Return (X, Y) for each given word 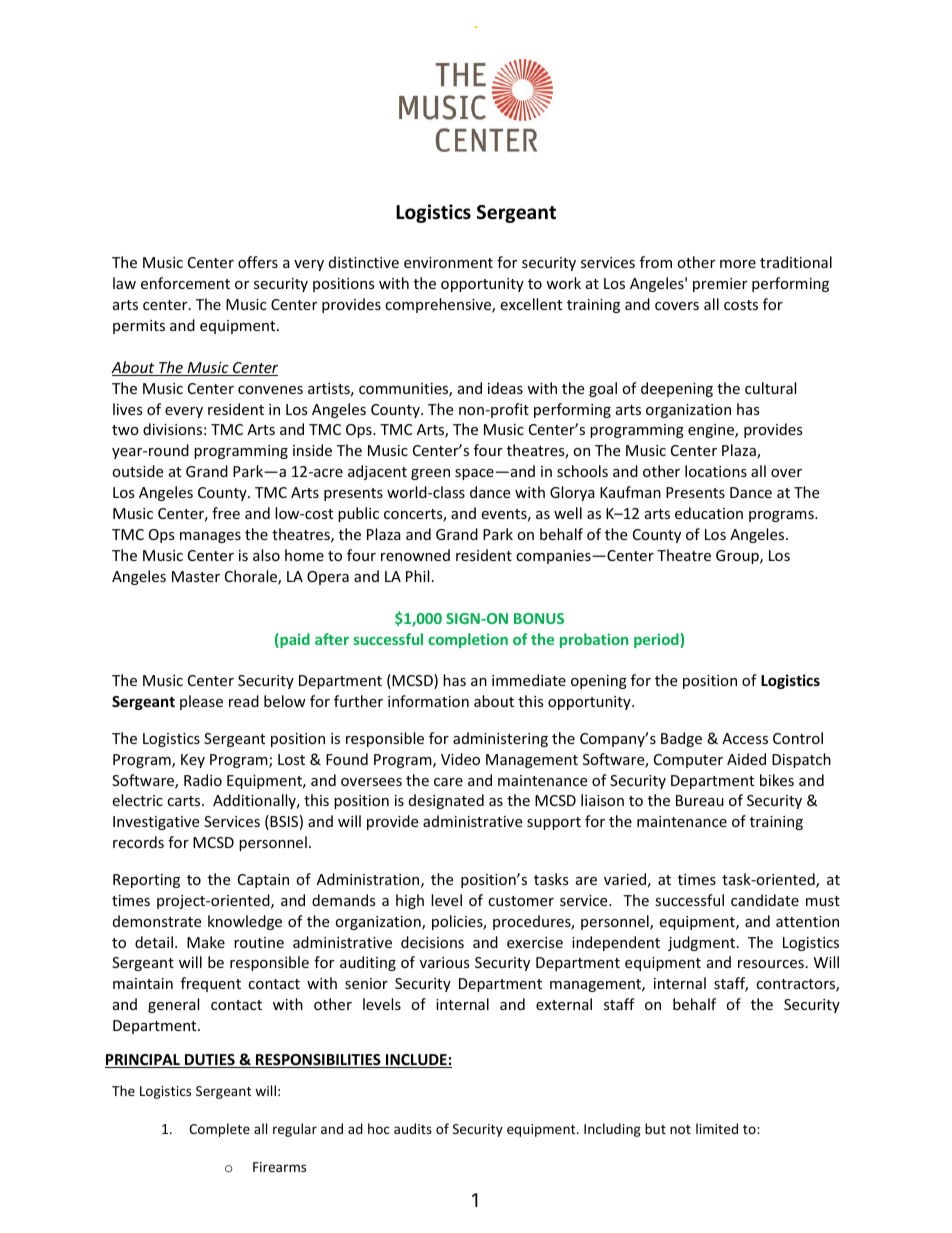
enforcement (185, 283)
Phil (417, 576)
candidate (765, 900)
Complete (219, 1130)
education (709, 513)
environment (448, 262)
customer (521, 901)
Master (196, 576)
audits (413, 1128)
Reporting (146, 881)
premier (720, 285)
